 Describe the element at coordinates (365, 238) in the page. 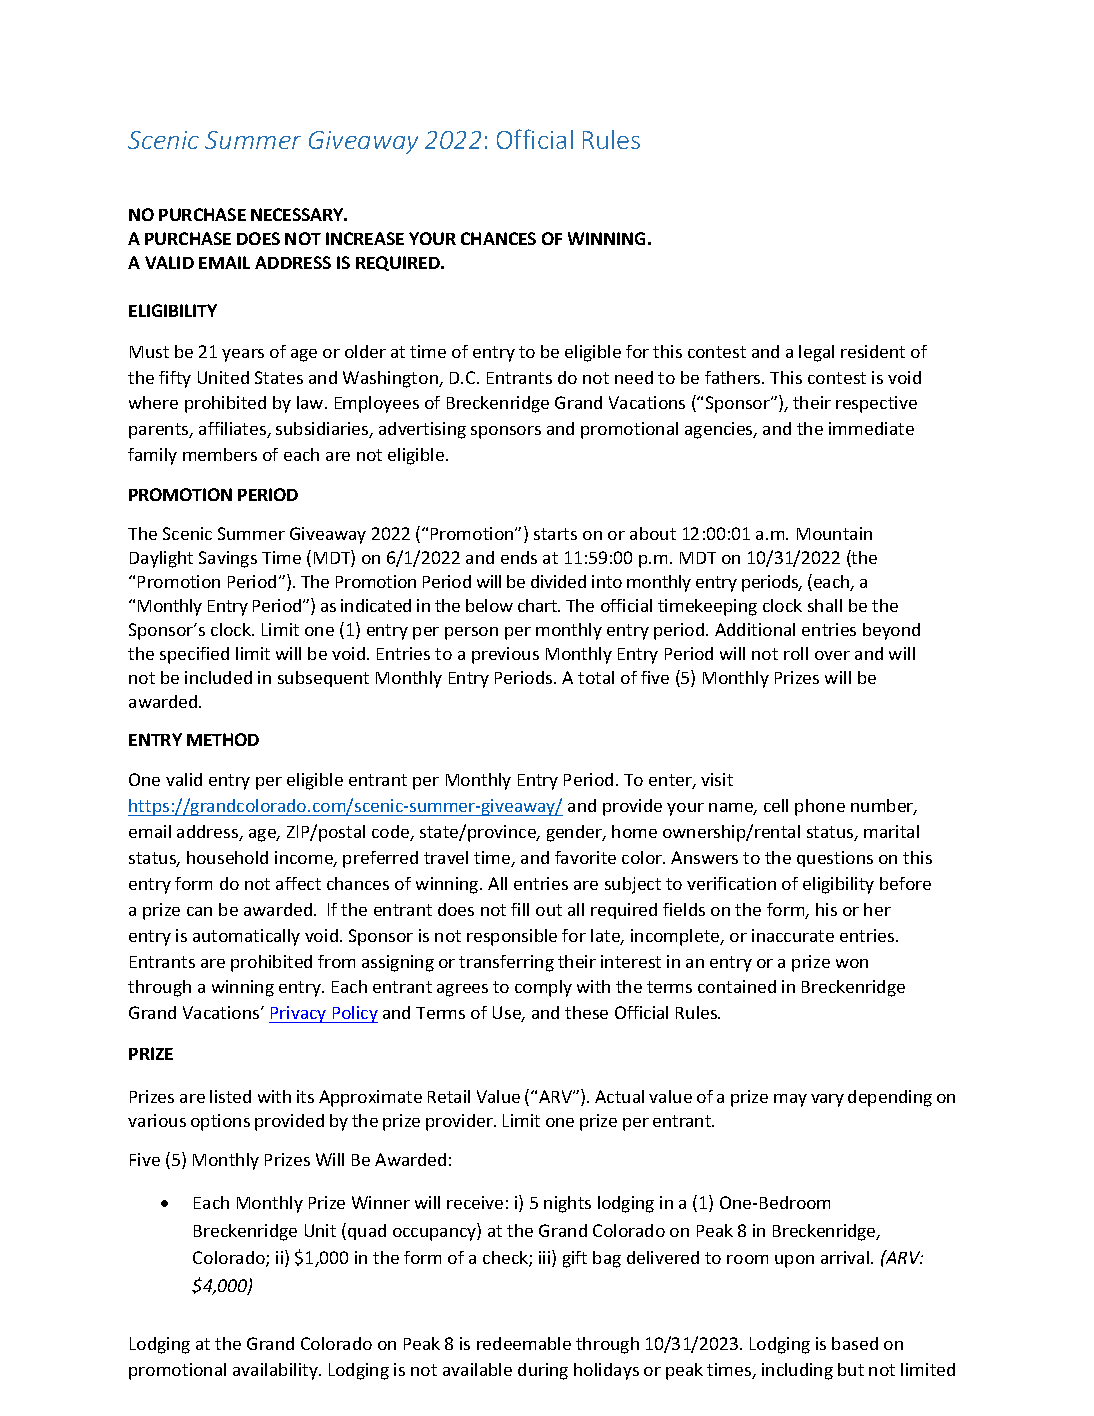

I see `INCREASE` at that location.
